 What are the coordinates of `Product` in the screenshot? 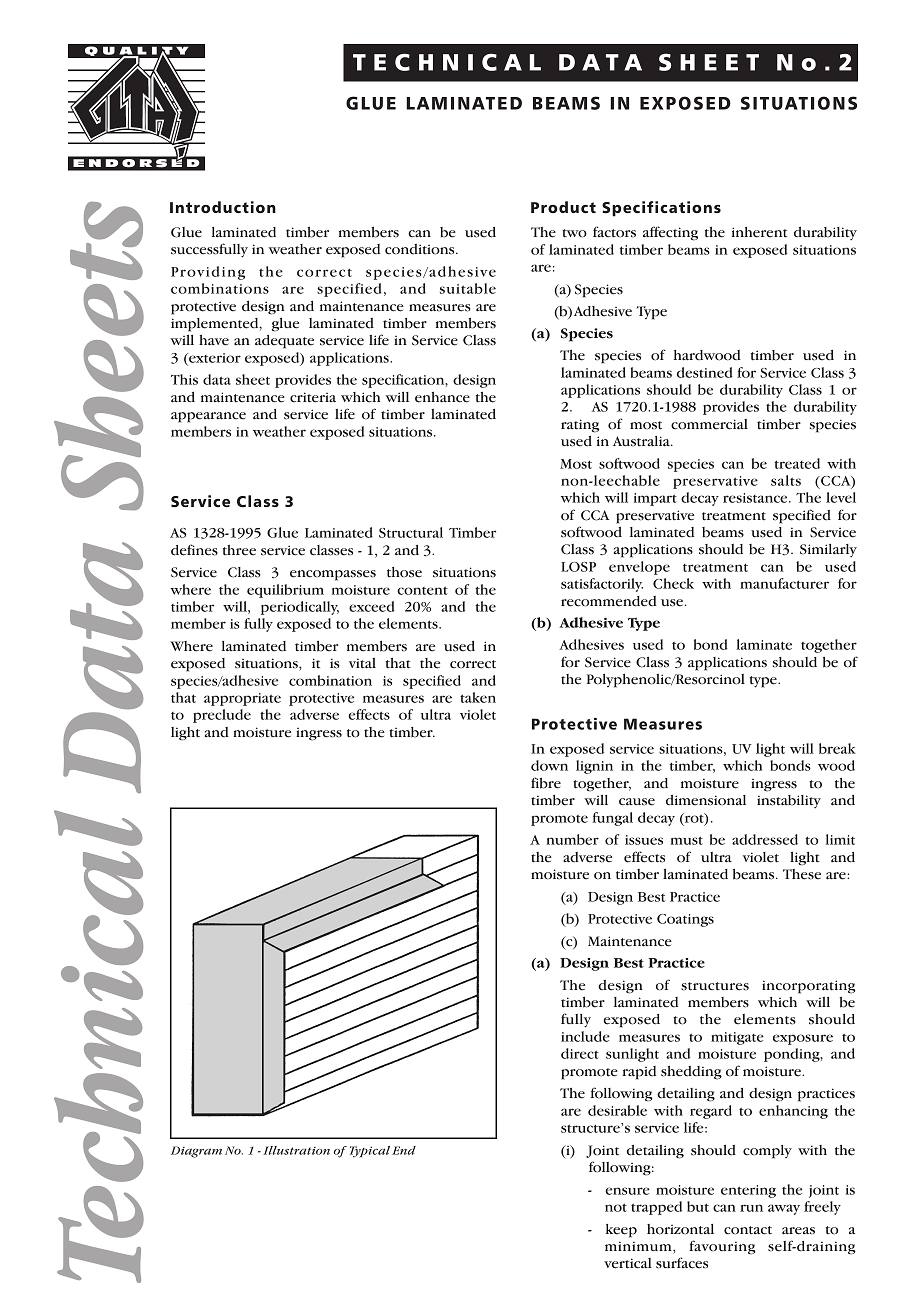 It's located at (563, 207).
